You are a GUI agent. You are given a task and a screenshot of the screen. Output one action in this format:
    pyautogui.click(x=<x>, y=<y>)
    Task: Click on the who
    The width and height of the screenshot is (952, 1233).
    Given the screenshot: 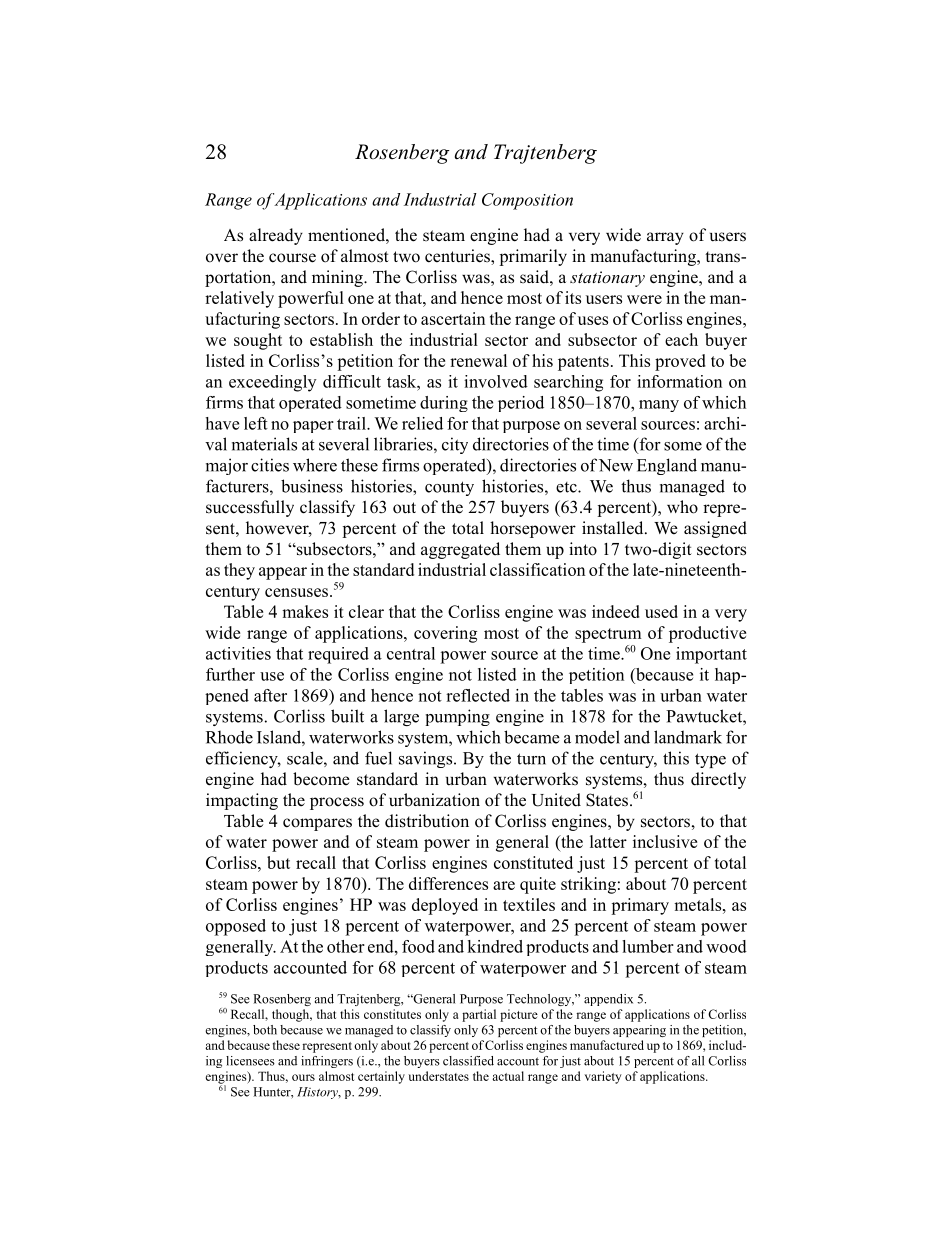 What is the action you would take?
    pyautogui.click(x=682, y=507)
